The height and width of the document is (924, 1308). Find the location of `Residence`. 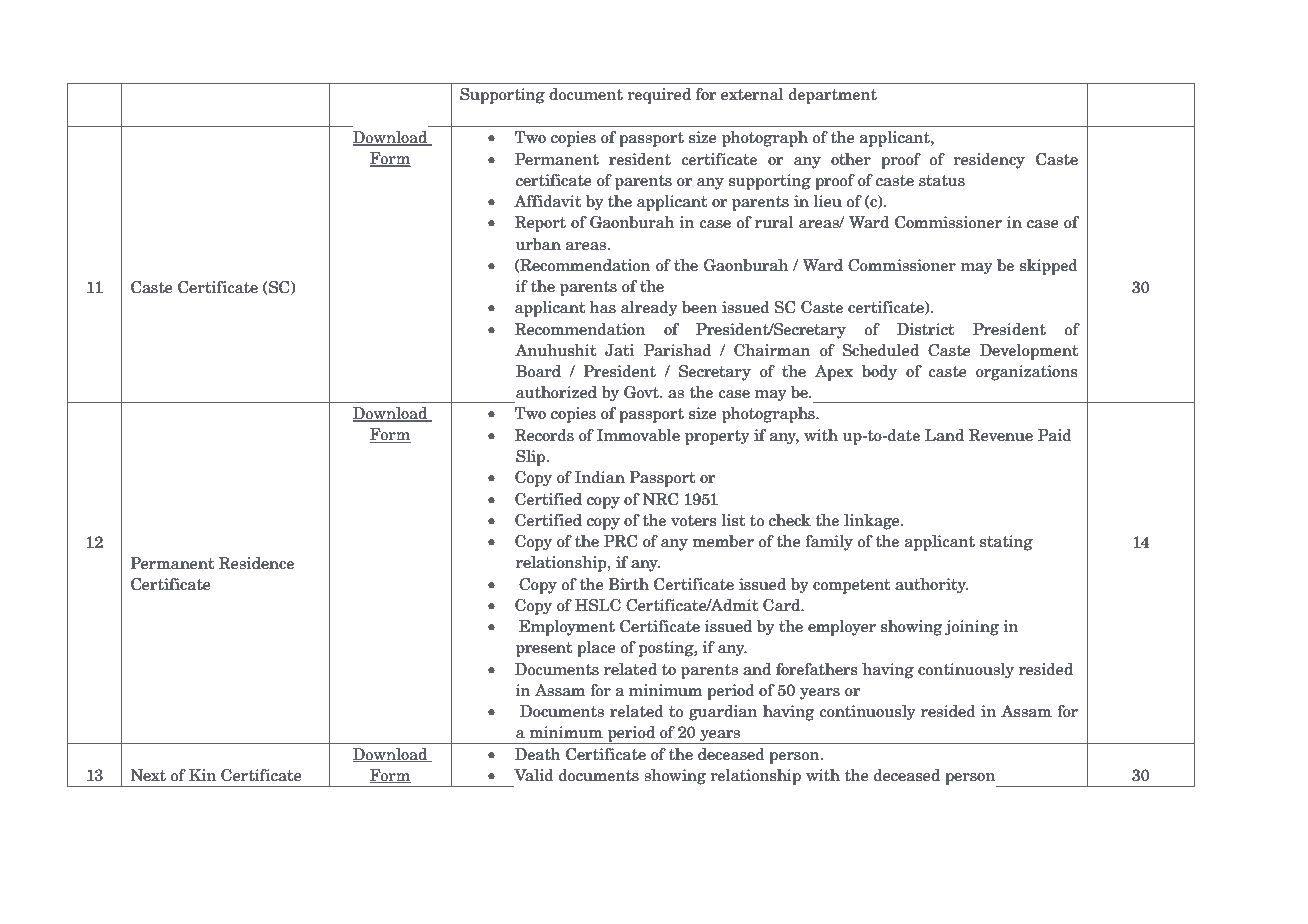

Residence is located at coordinates (256, 563).
